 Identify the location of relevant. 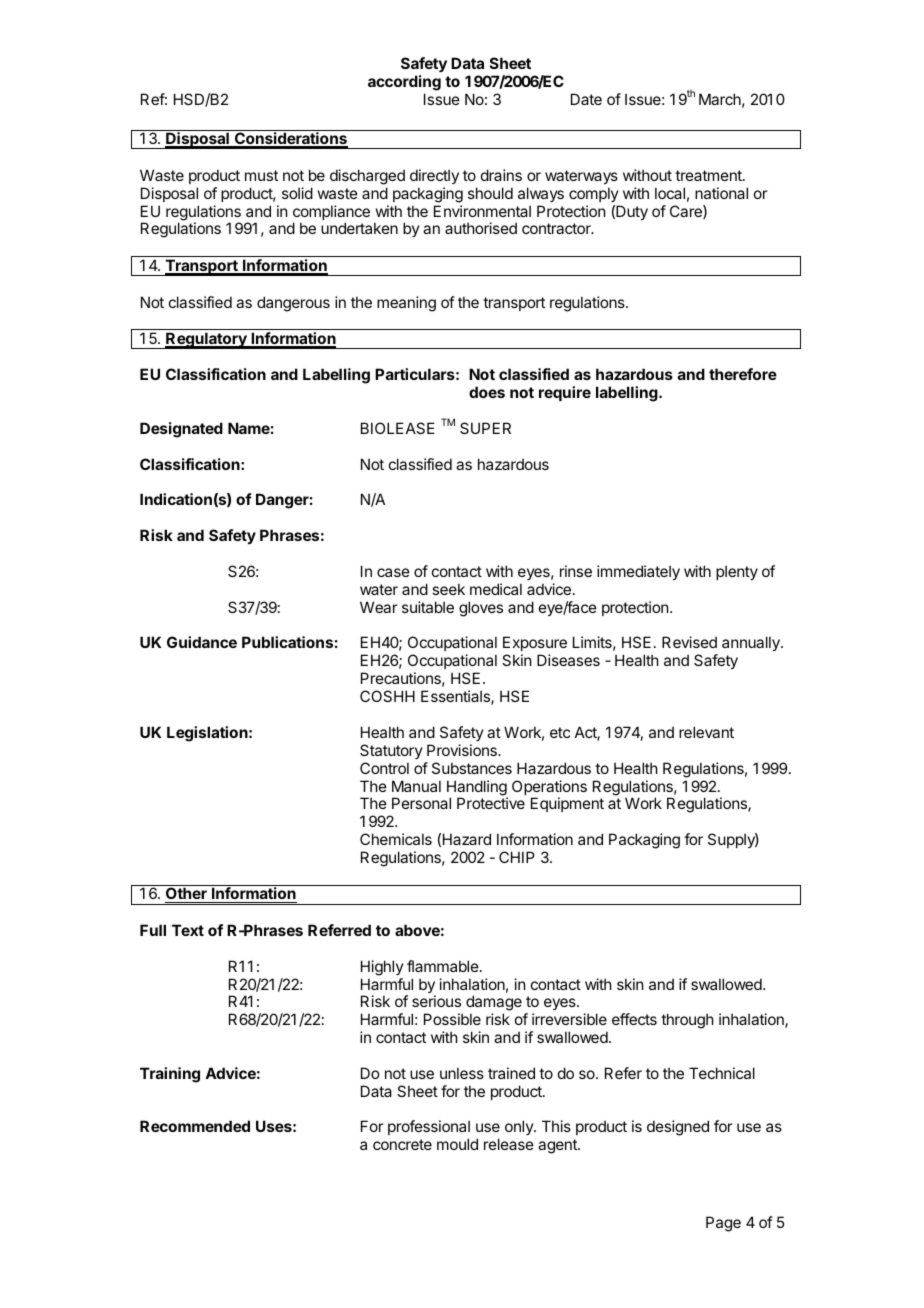
(706, 732).
